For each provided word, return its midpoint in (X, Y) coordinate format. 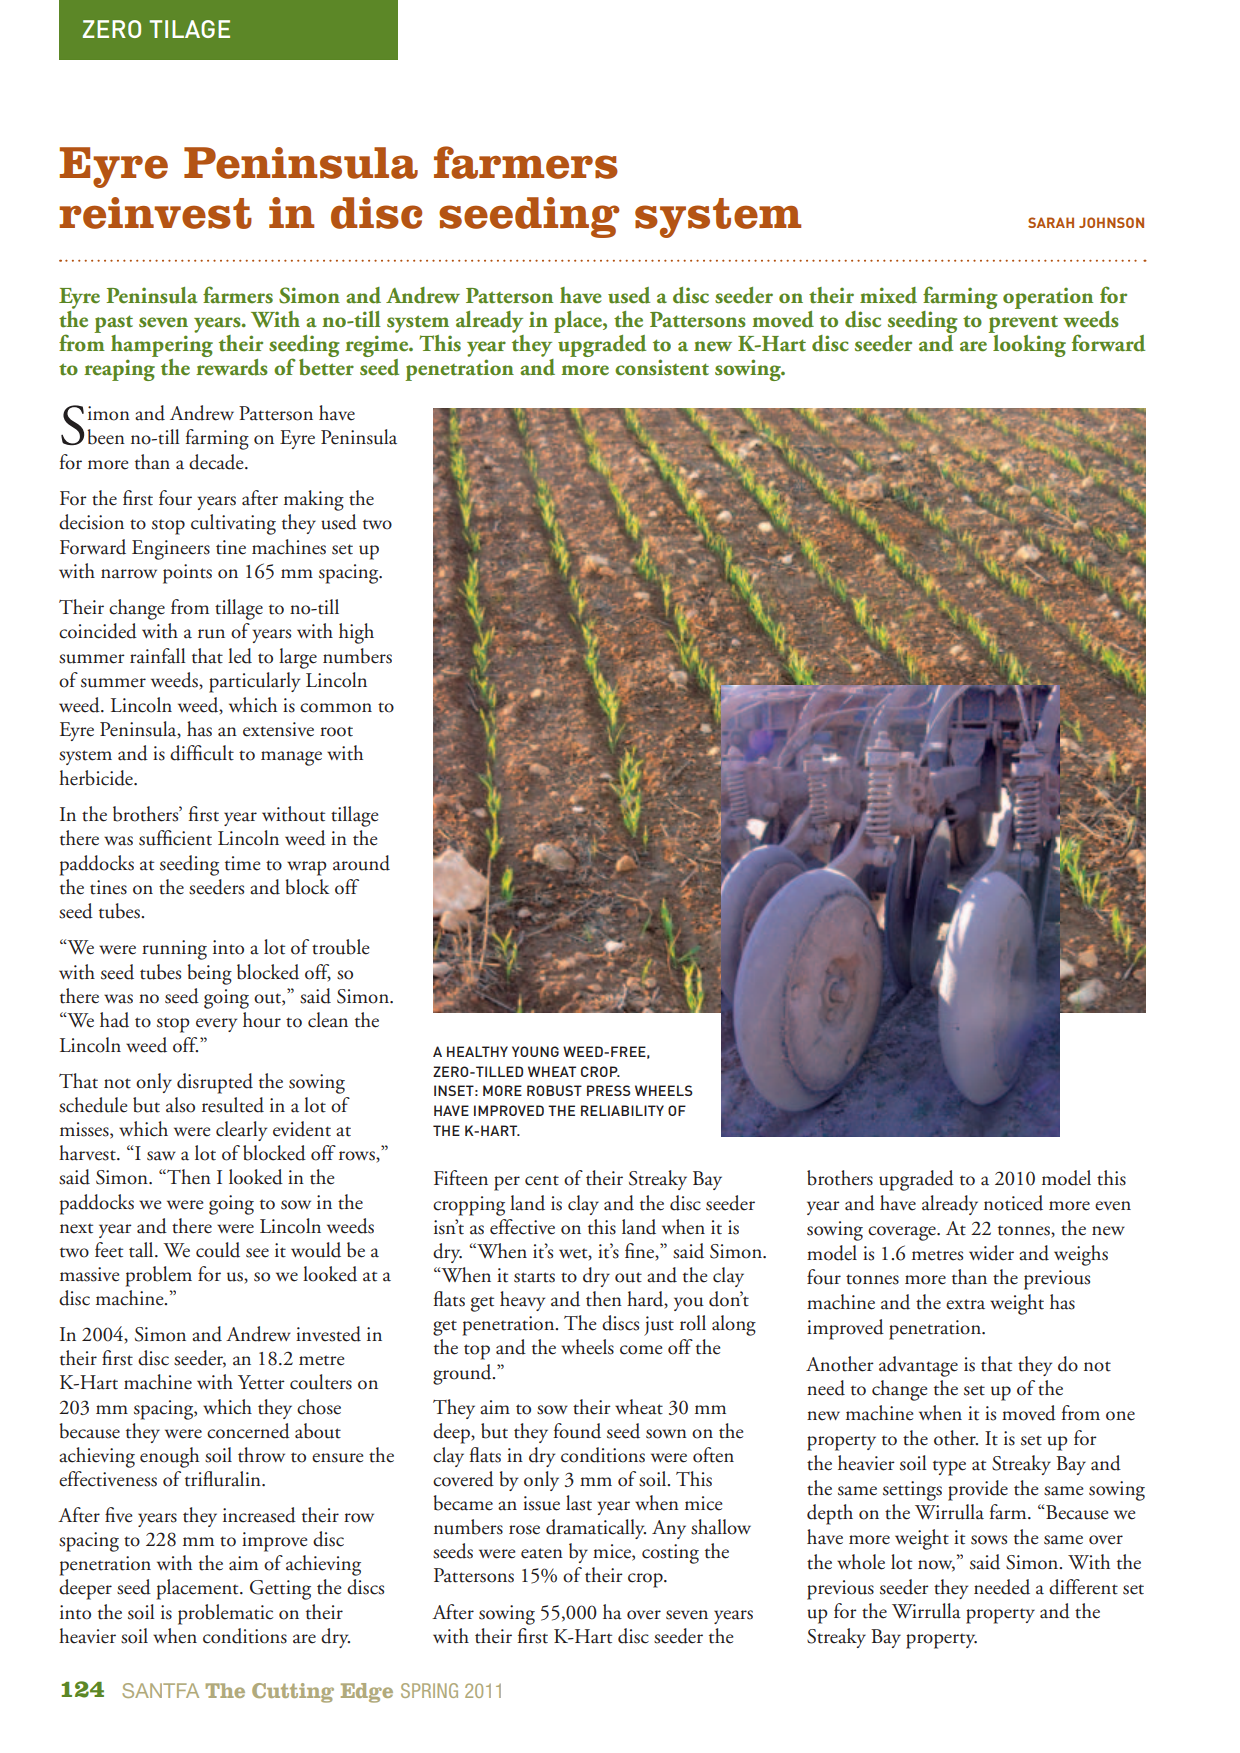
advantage (918, 1366)
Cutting (293, 1693)
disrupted (215, 1083)
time (243, 863)
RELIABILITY (622, 1110)
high (356, 633)
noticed (1013, 1203)
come (641, 1350)
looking (1028, 344)
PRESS (609, 1090)
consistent (662, 367)
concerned (248, 1431)
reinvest (155, 213)
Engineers (171, 550)
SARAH (1051, 222)
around (361, 863)
